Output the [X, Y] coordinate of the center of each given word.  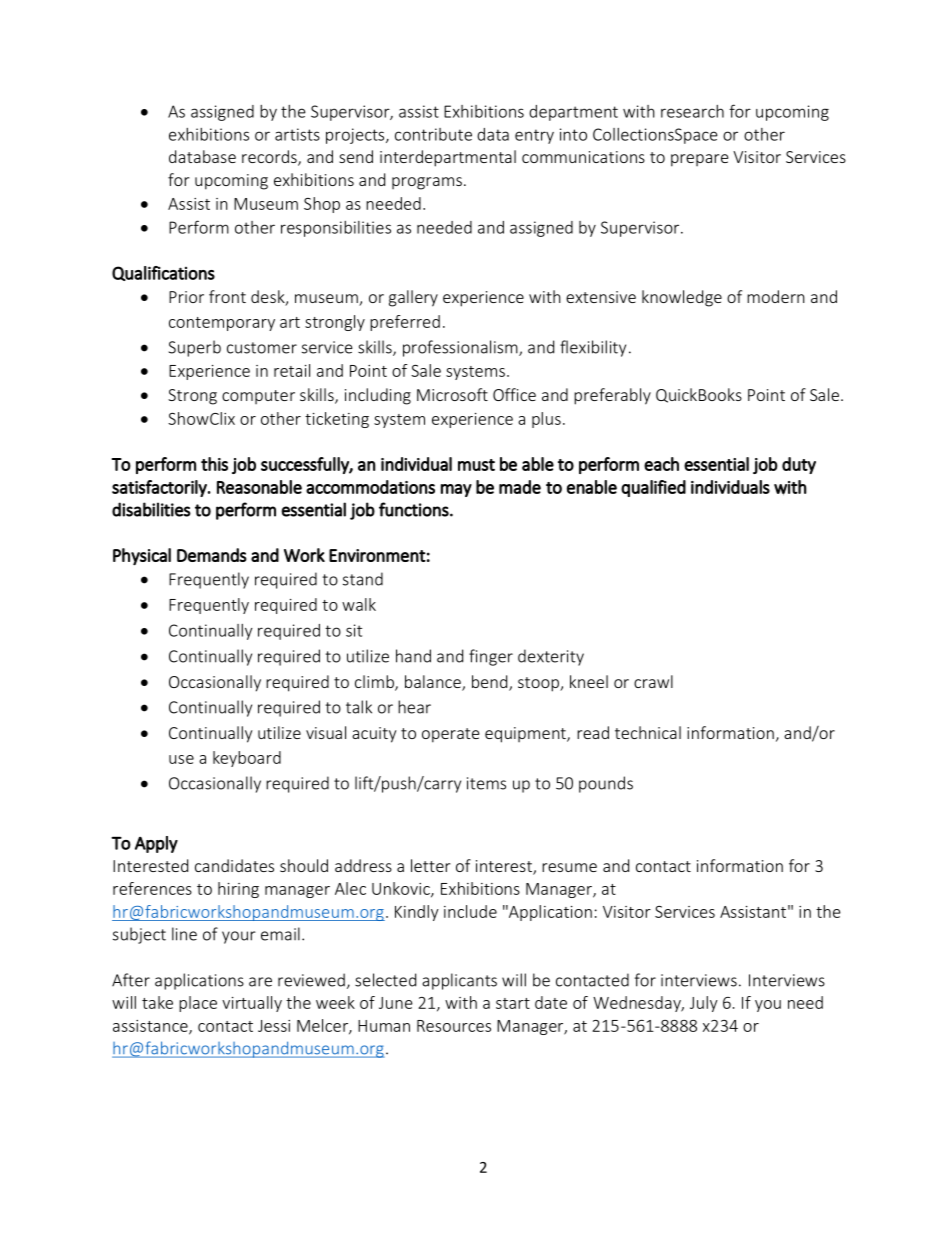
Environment [377, 555]
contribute [433, 134]
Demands [212, 555]
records [270, 158]
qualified [653, 488]
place [198, 1004]
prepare [699, 160]
